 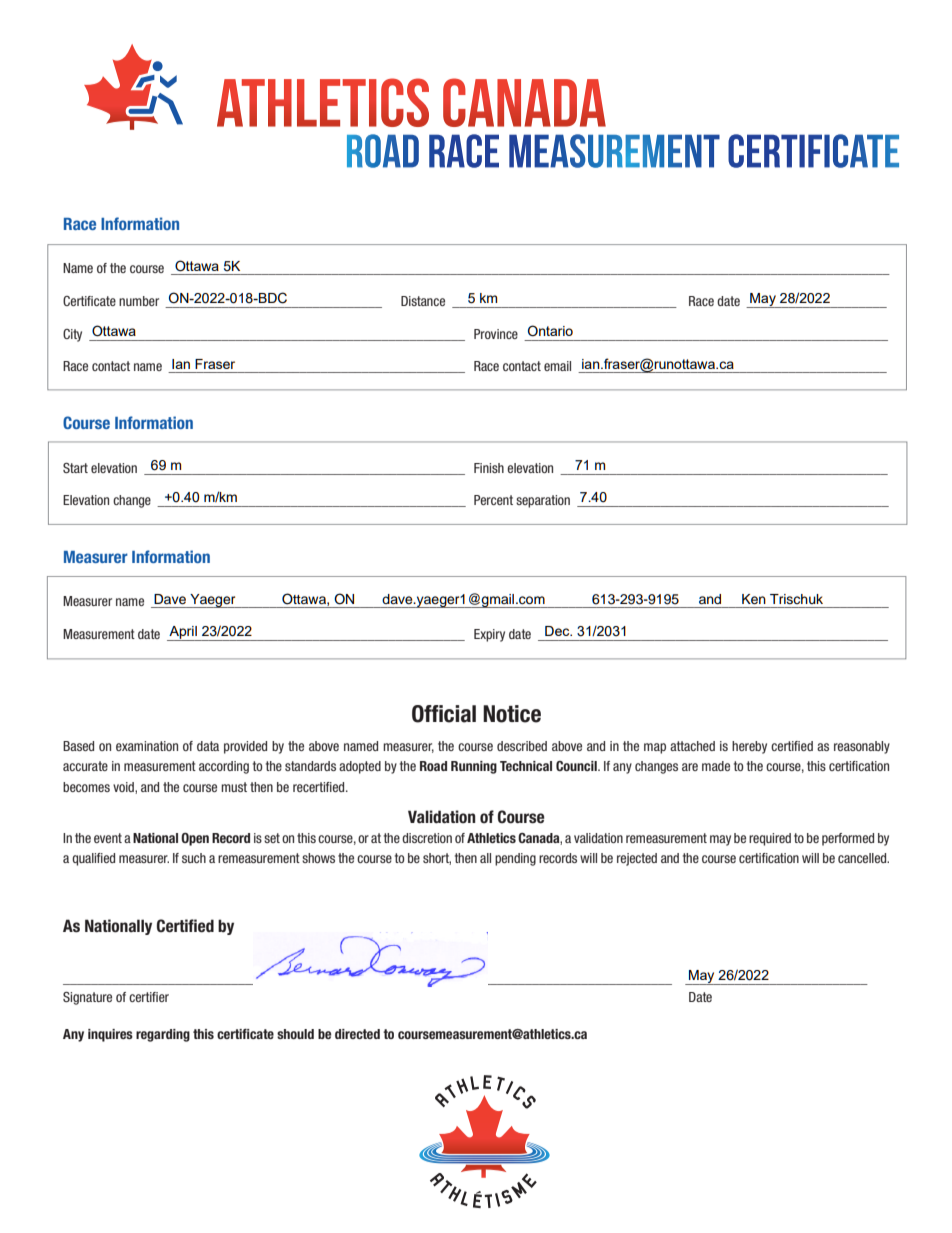 I want to click on hereby, so click(x=749, y=747).
